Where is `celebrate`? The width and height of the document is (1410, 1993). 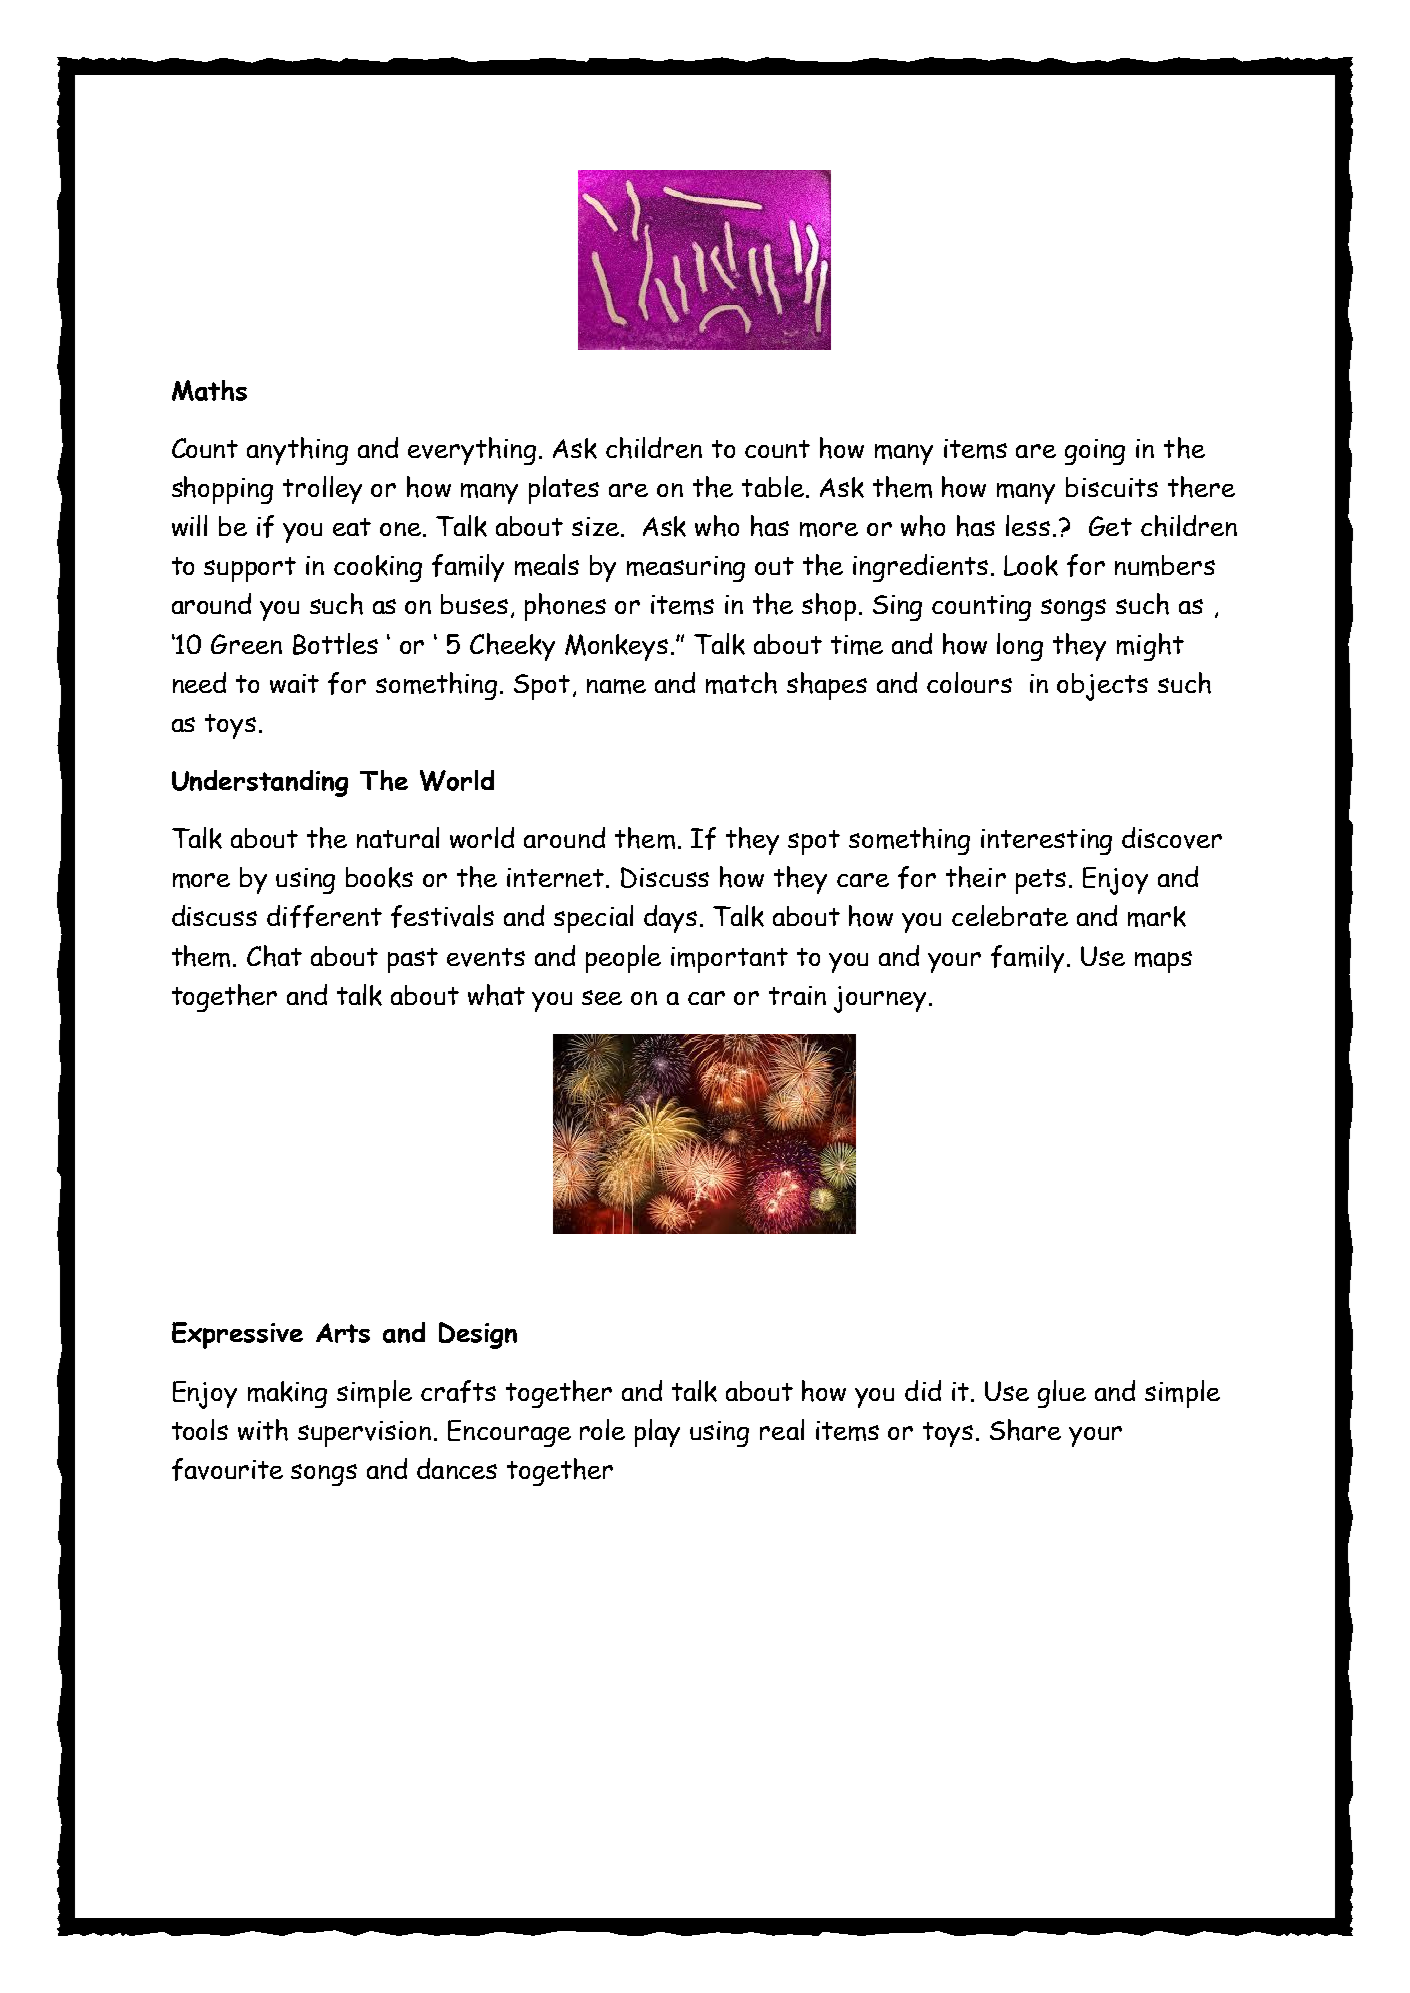
celebrate is located at coordinates (1010, 915).
